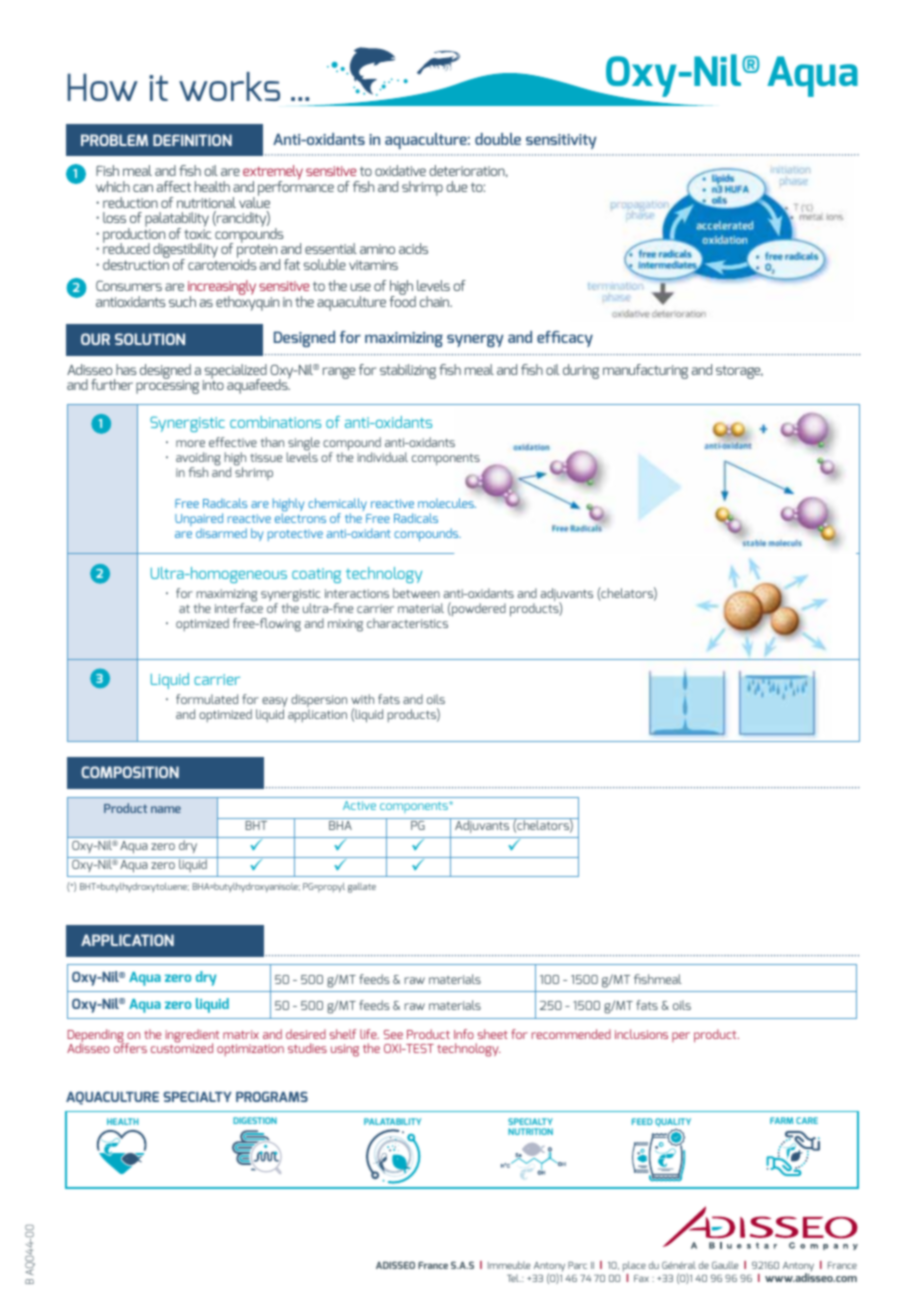 The height and width of the page is (1308, 924). Describe the element at coordinates (561, 141) in the page. I see `sensitivity` at that location.
